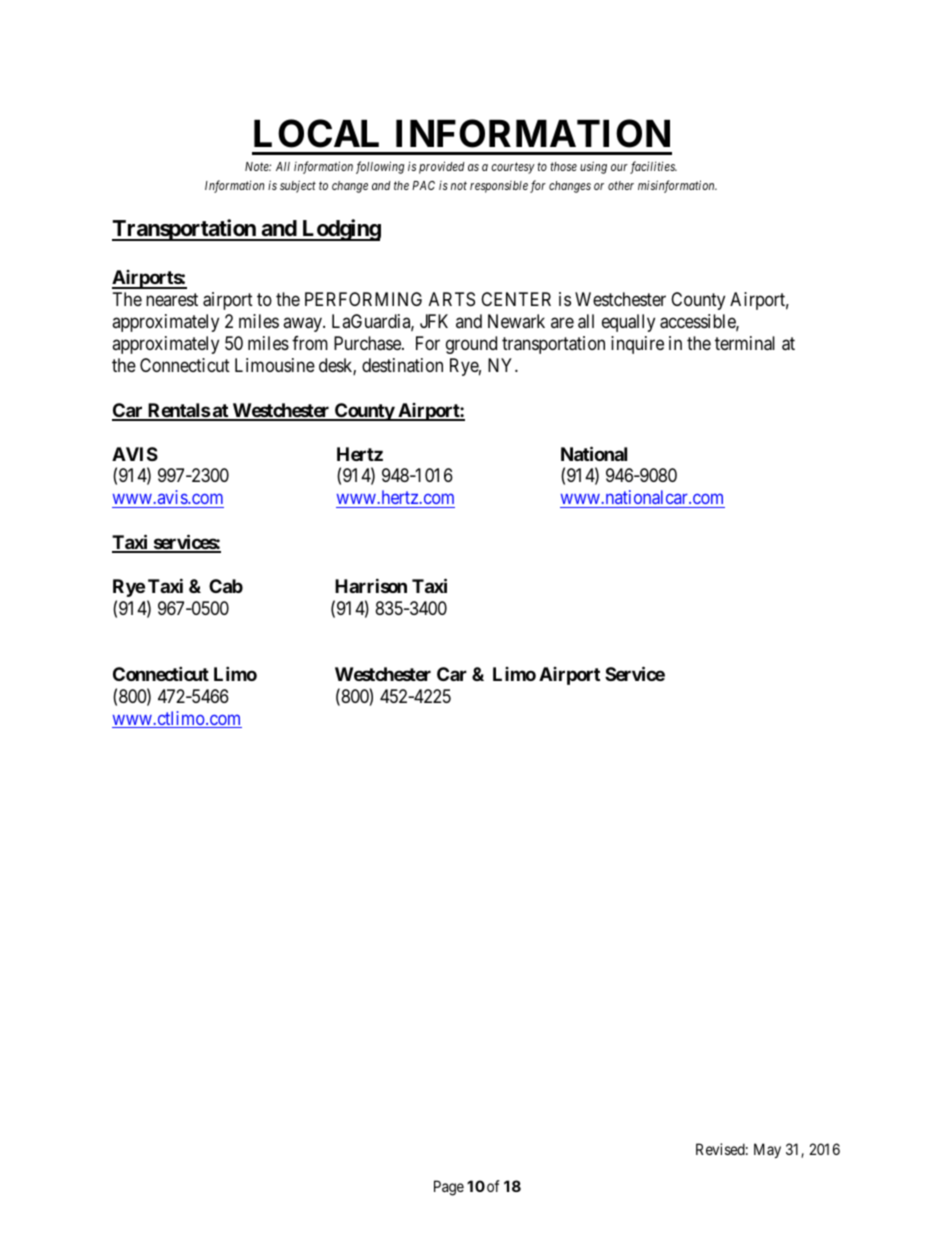 This image has width=952, height=1233. Describe the element at coordinates (449, 1188) in the image. I see `Page` at that location.
